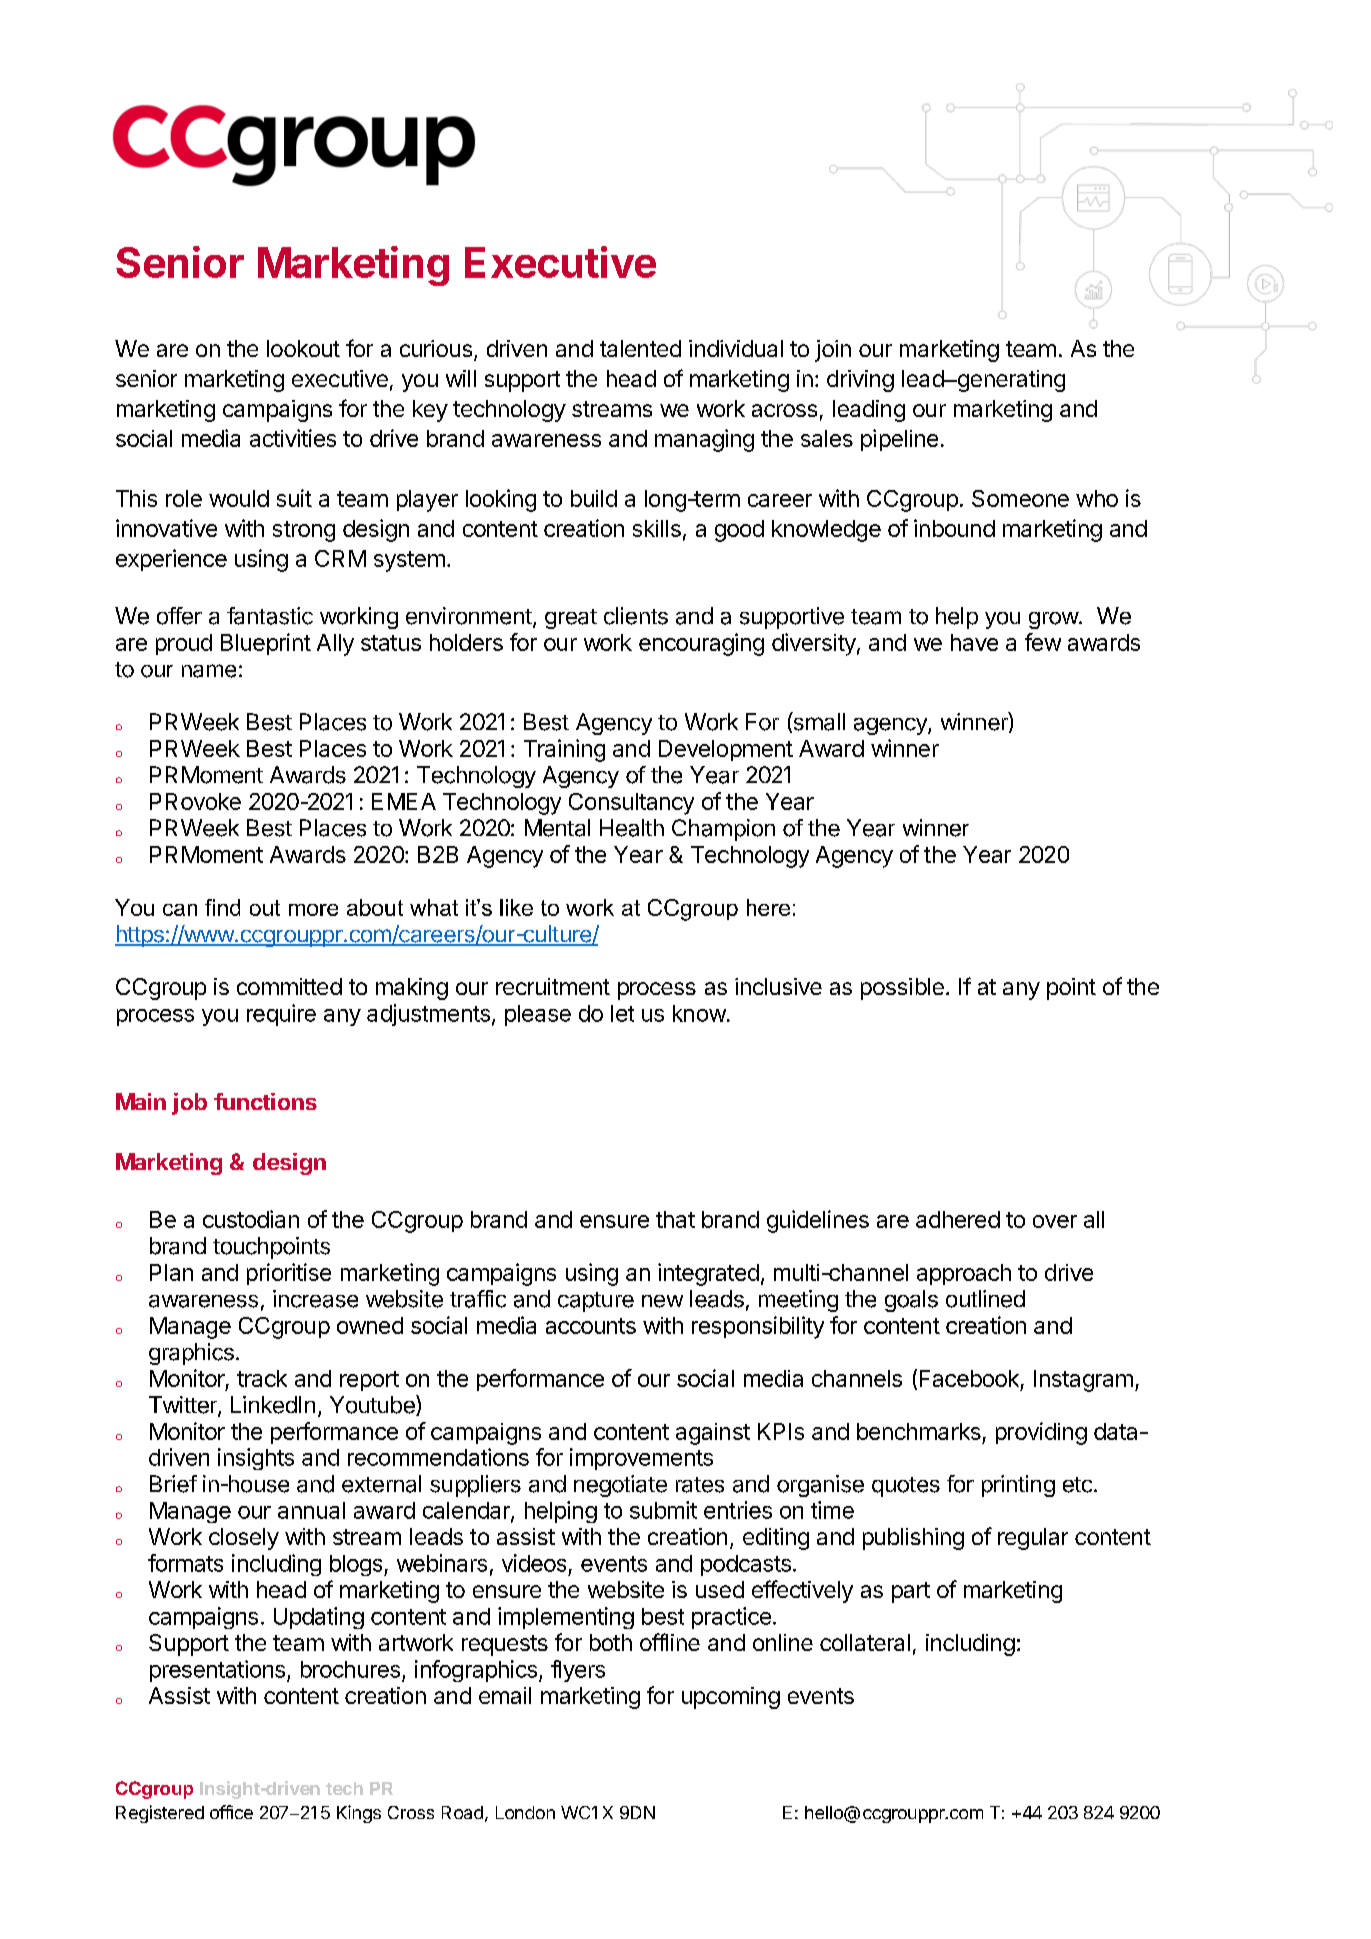 This screenshot has height=1939, width=1371. Describe the element at coordinates (231, 1812) in the screenshot. I see `office` at that location.
